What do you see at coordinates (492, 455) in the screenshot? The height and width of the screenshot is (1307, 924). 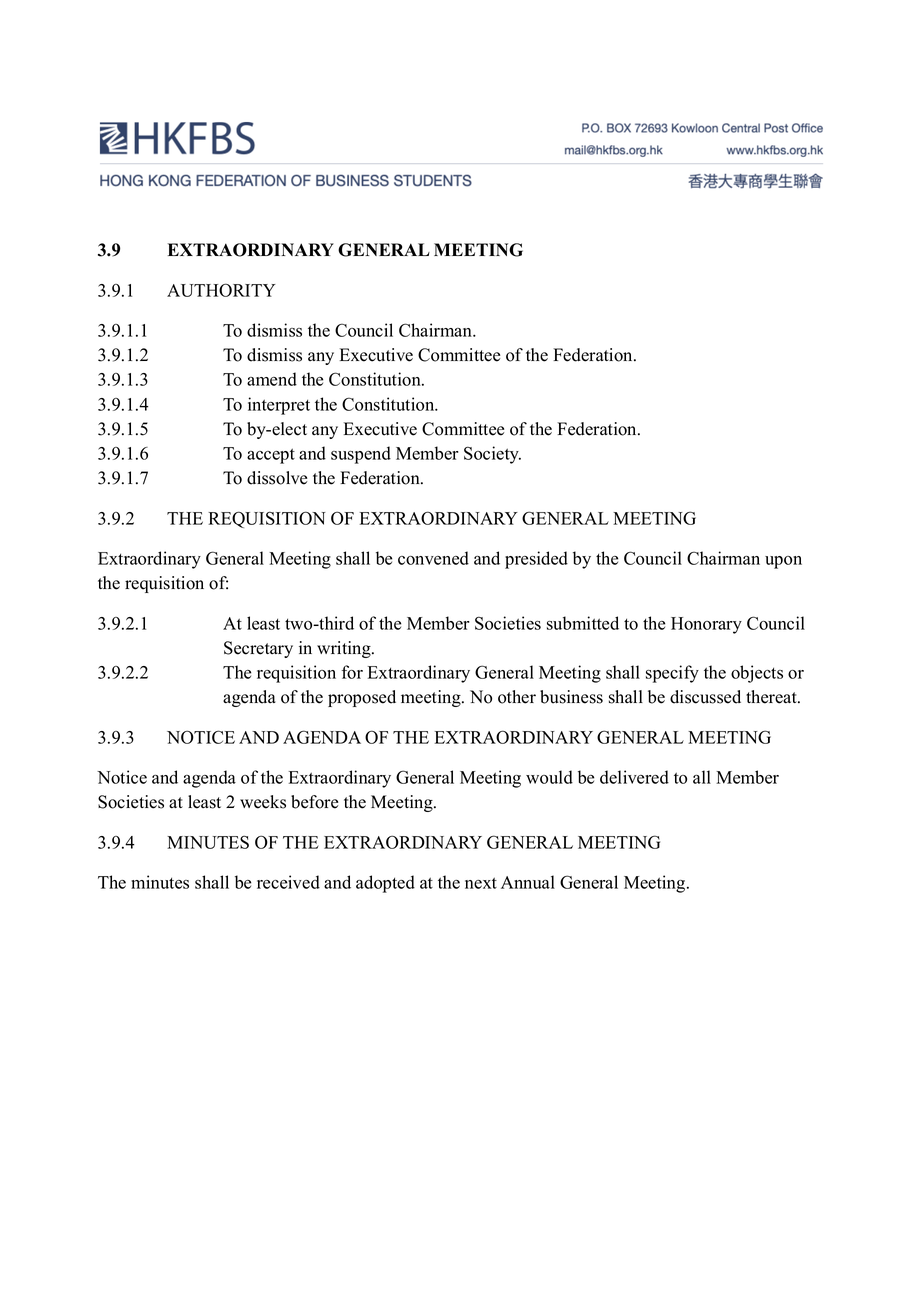 I see `Society` at bounding box center [492, 455].
